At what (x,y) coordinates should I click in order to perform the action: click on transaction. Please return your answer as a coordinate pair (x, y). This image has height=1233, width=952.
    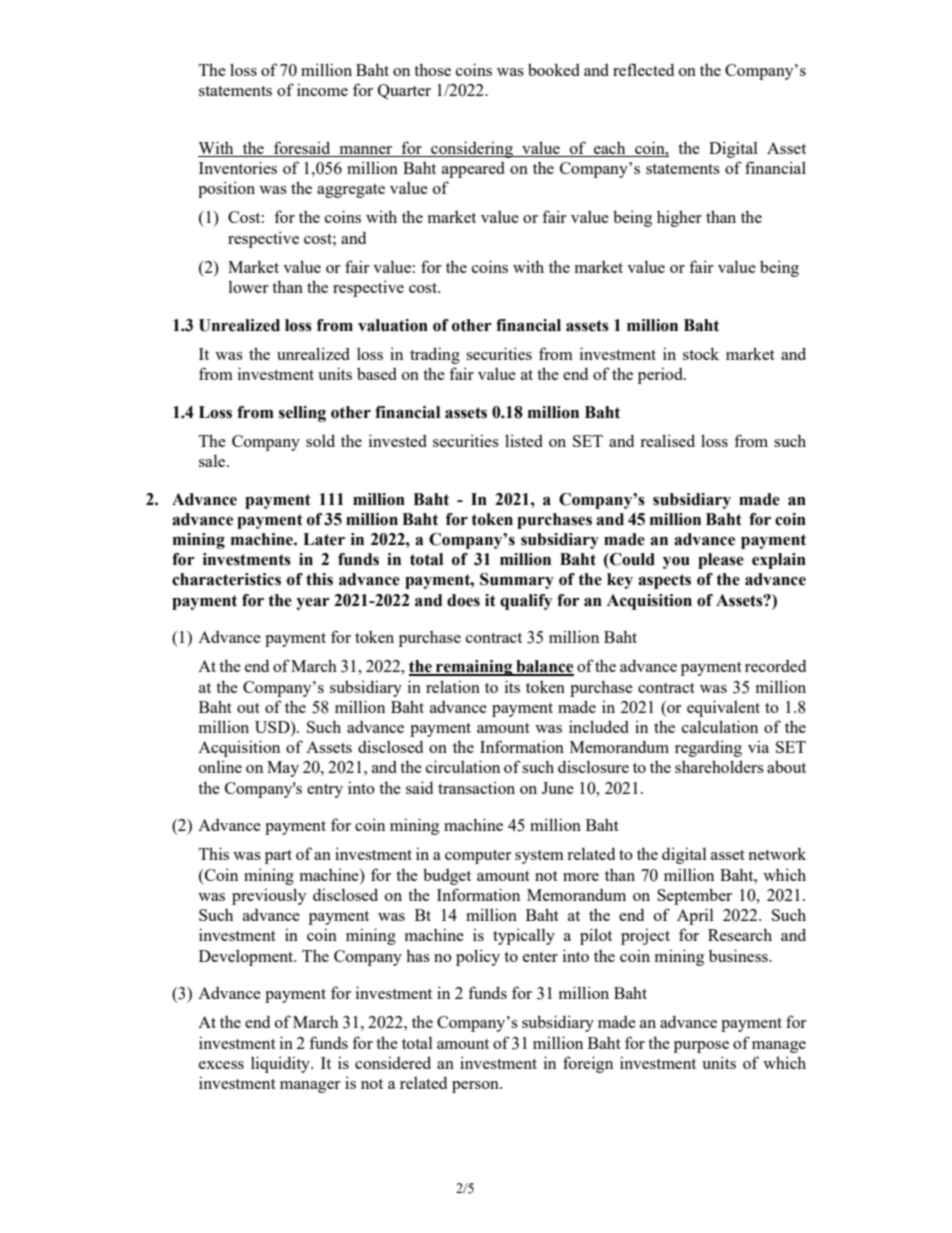
    Looking at the image, I should click on (476, 787).
